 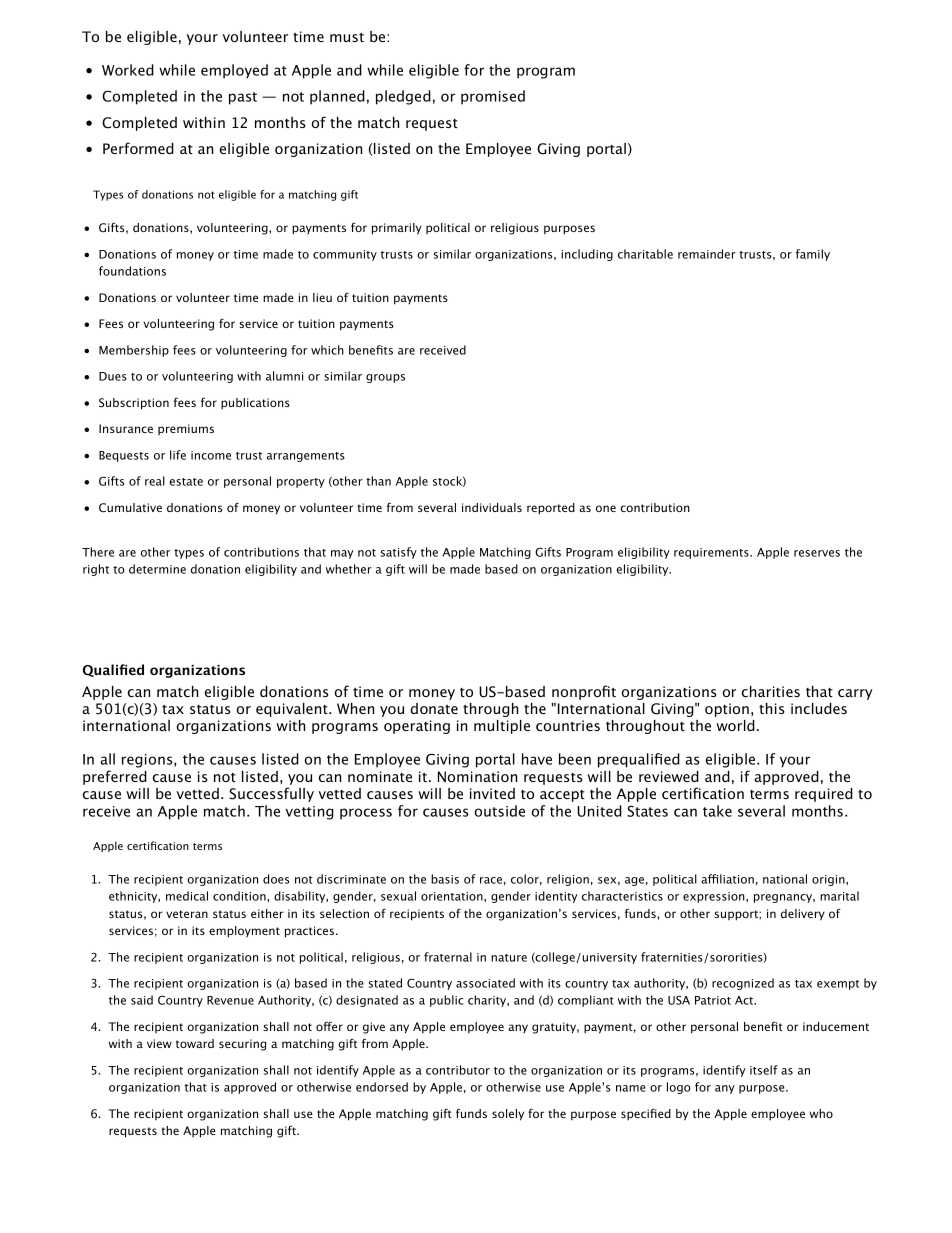 What do you see at coordinates (712, 553) in the document?
I see `requirements` at bounding box center [712, 553].
